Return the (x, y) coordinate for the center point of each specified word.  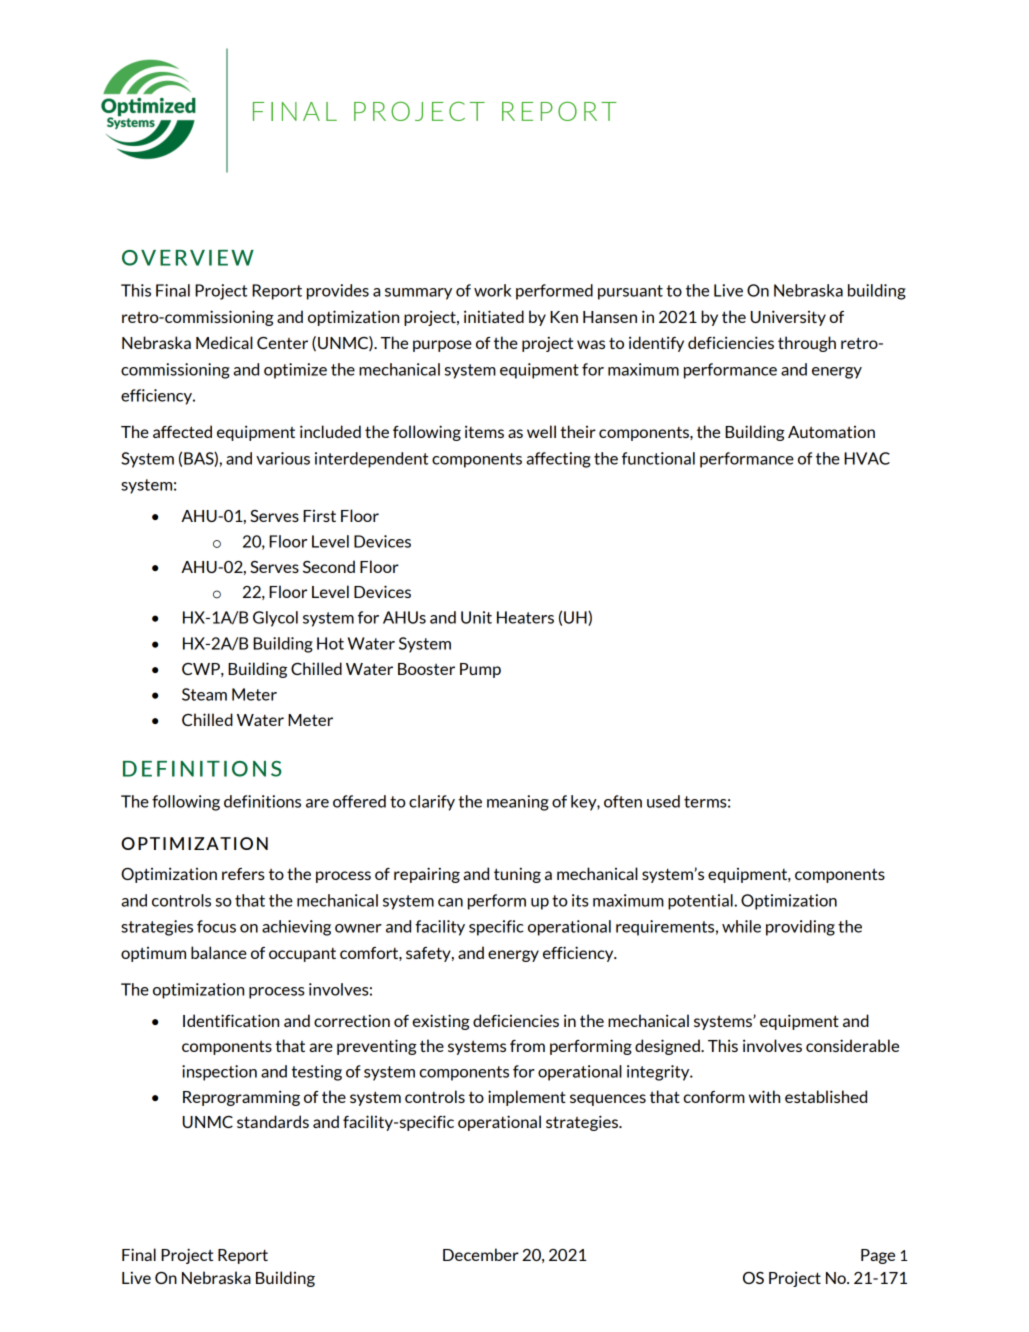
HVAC (867, 458)
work (492, 290)
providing (800, 928)
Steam (204, 694)
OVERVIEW (188, 258)
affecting (558, 460)
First (319, 516)
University (788, 318)
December (481, 1254)
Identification (231, 1020)
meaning (518, 803)
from (527, 1046)
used (663, 801)
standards (273, 1121)
